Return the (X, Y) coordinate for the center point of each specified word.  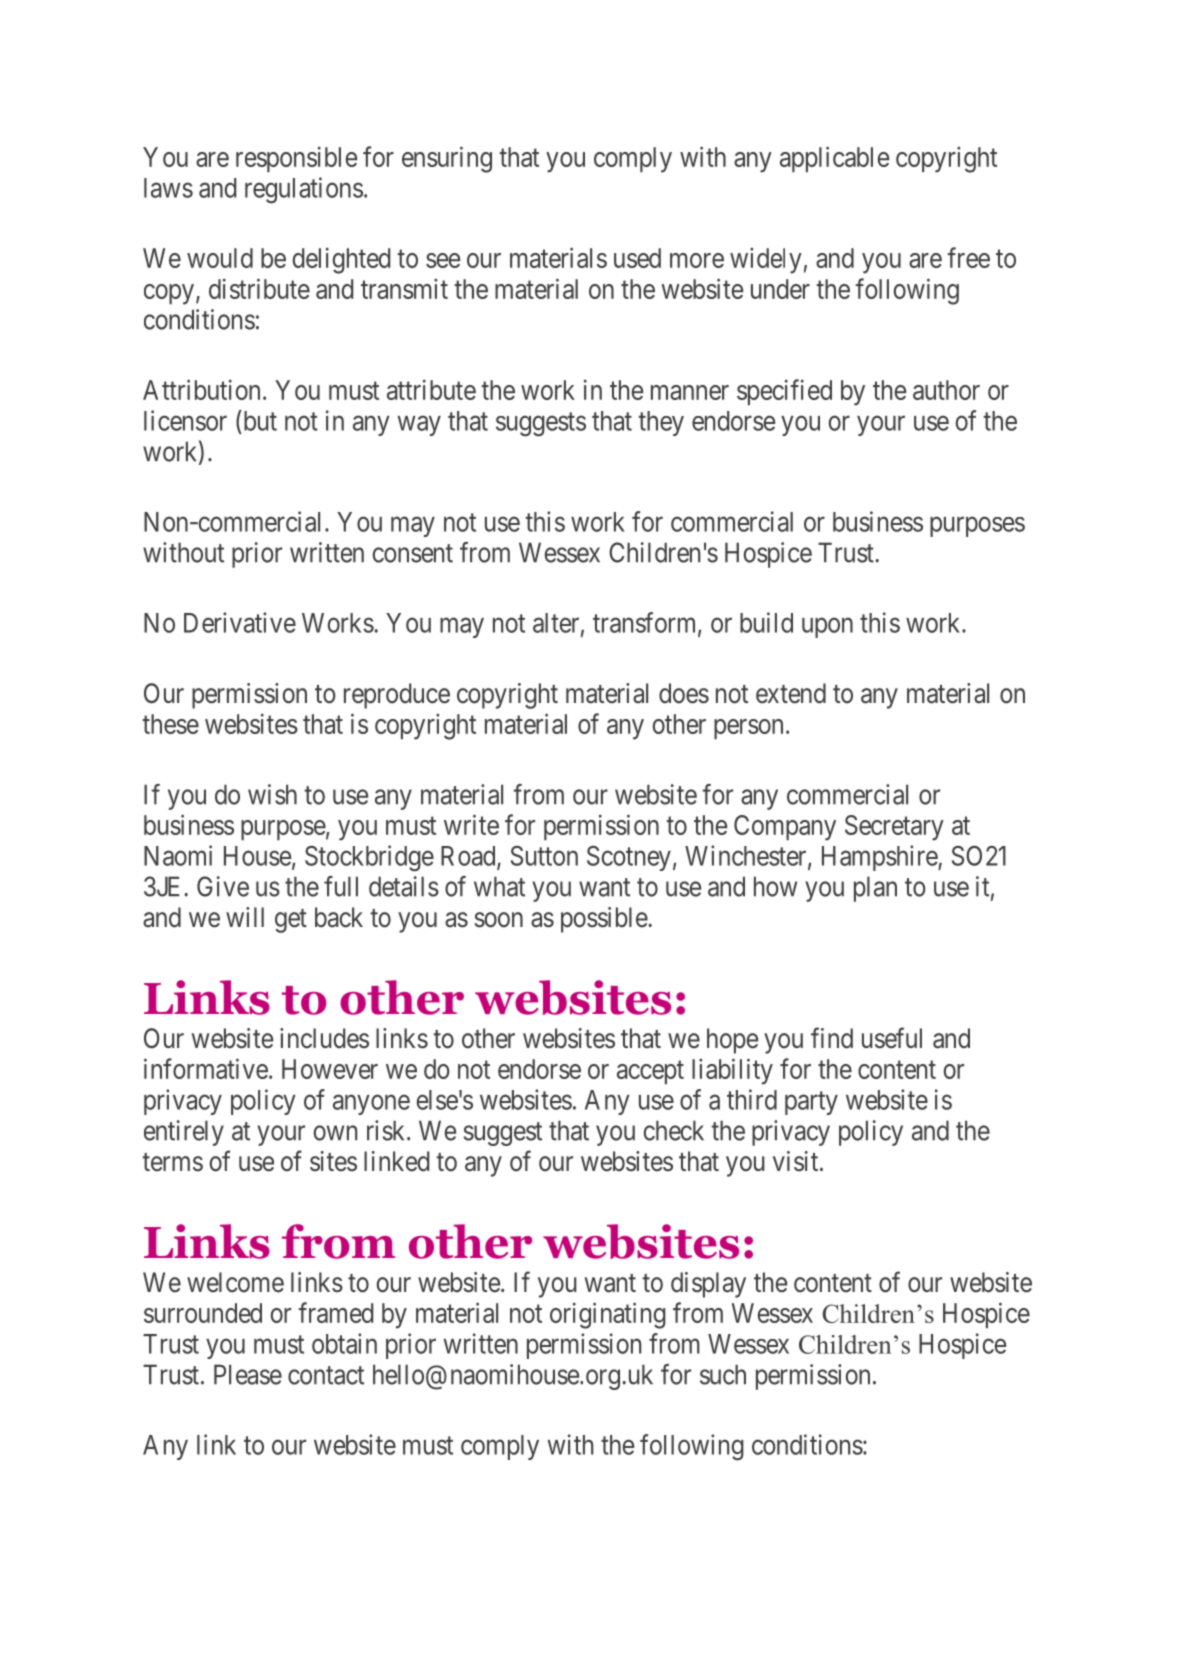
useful (892, 1038)
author (946, 390)
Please (248, 1374)
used (637, 258)
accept (650, 1072)
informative (206, 1068)
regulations (304, 190)
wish (272, 794)
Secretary (894, 828)
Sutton (544, 856)
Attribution (201, 389)
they (661, 423)
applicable (834, 159)
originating (608, 1315)
